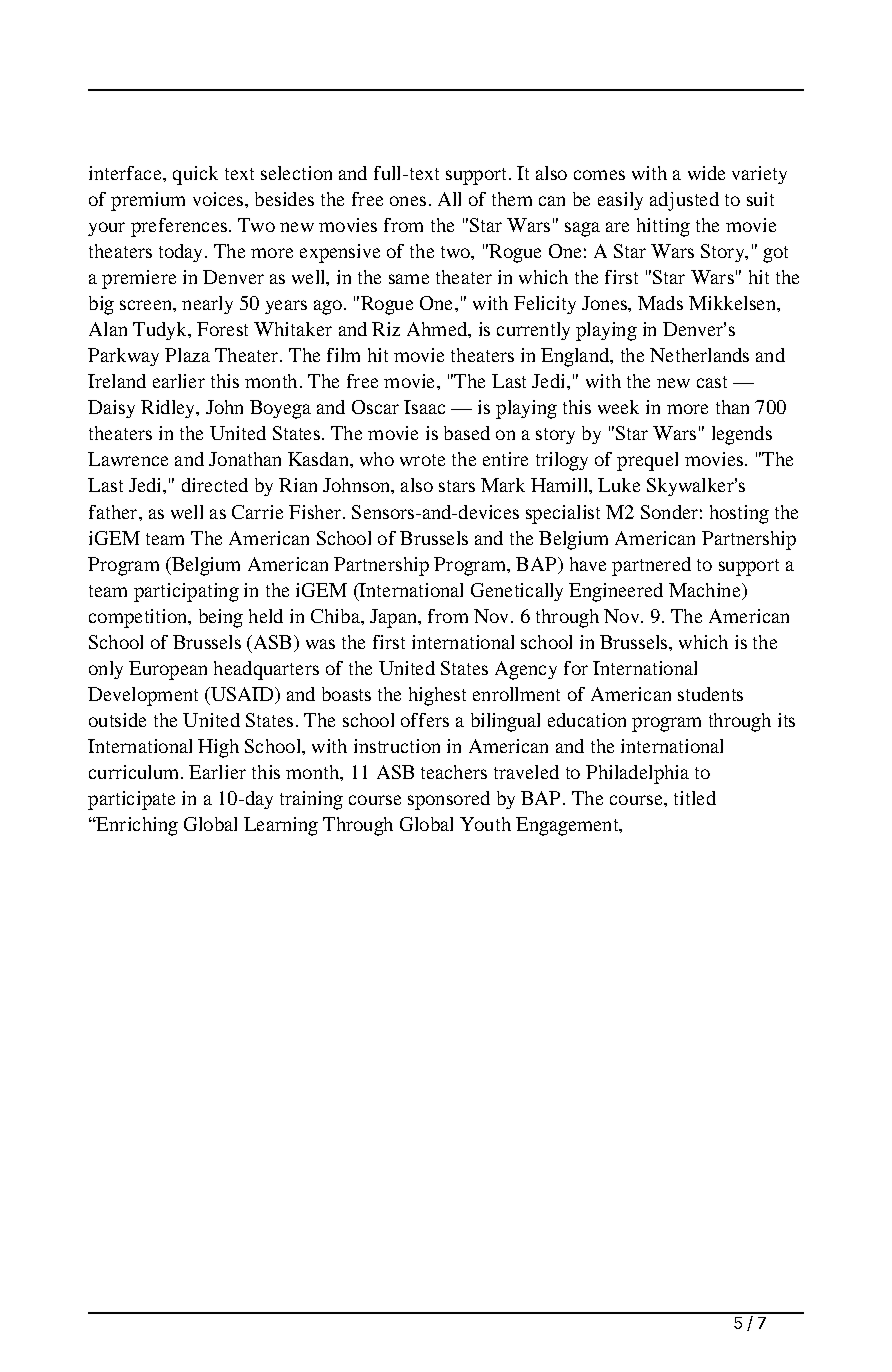  Describe the element at coordinates (449, 800) in the page. I see `sponsored` at that location.
